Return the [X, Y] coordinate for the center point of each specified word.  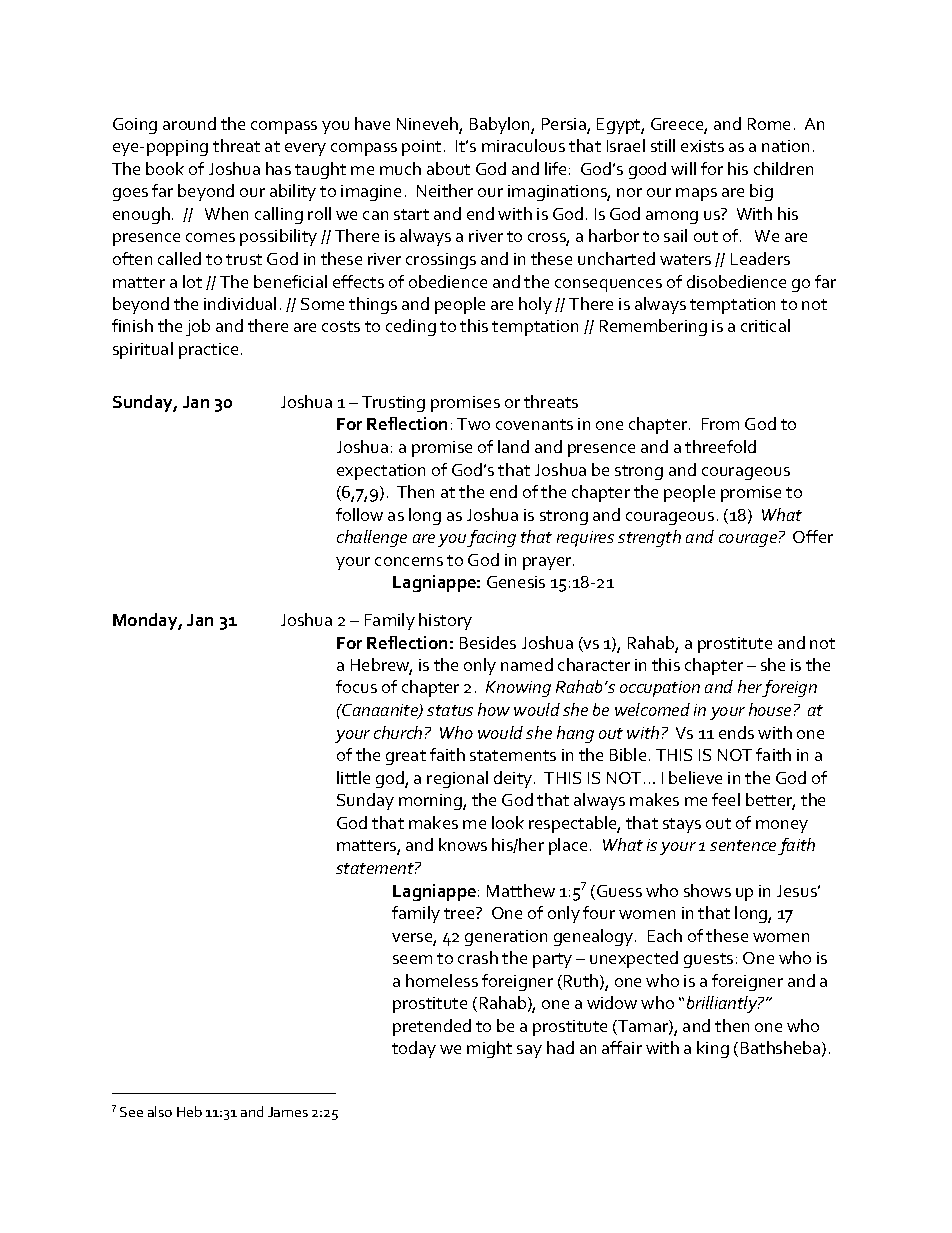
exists [702, 146]
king [713, 1049]
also [160, 1111]
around [189, 123]
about [448, 168]
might [489, 1049]
